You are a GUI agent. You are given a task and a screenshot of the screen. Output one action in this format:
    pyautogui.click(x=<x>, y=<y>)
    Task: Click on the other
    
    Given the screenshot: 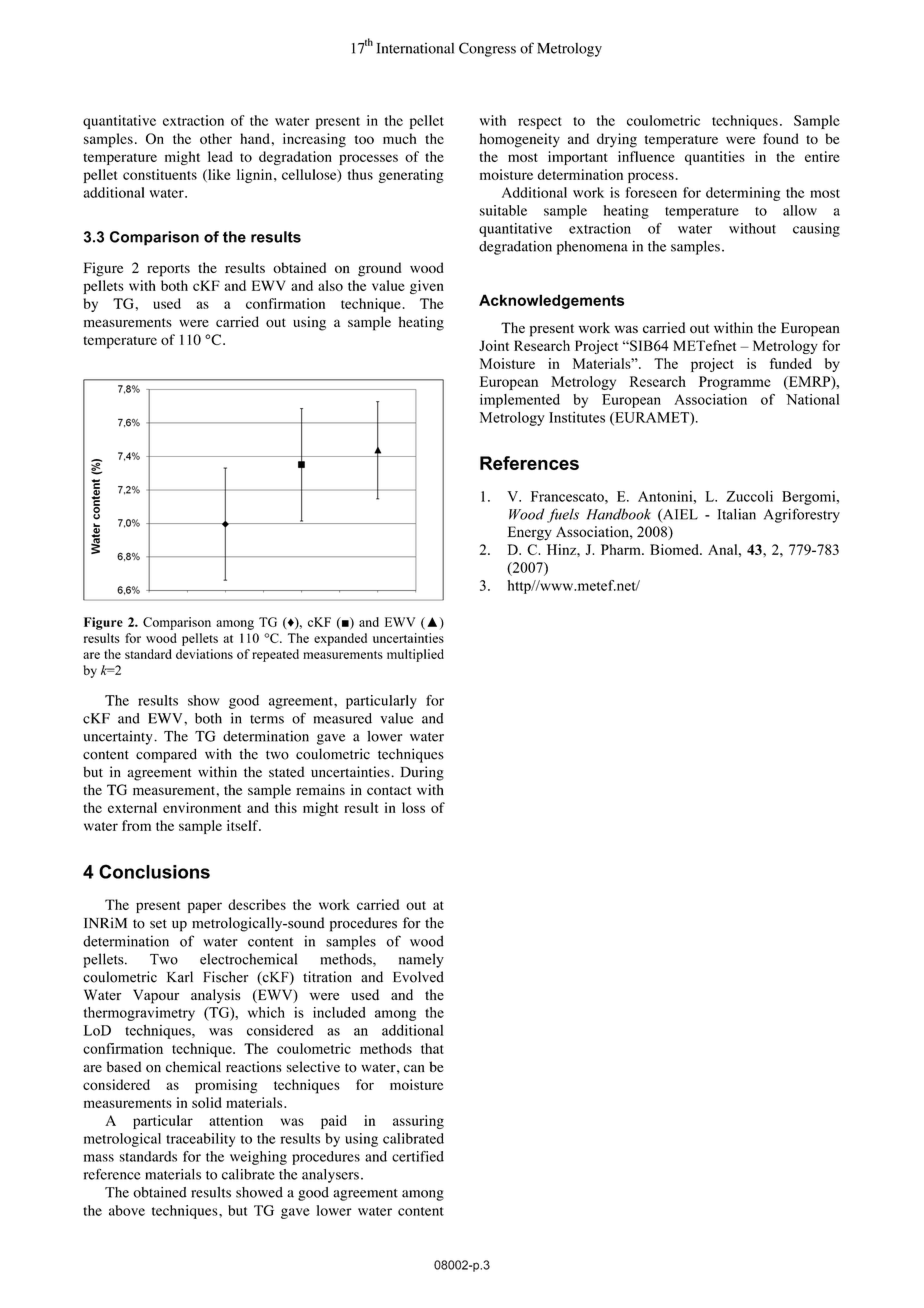 What is the action you would take?
    pyautogui.click(x=216, y=138)
